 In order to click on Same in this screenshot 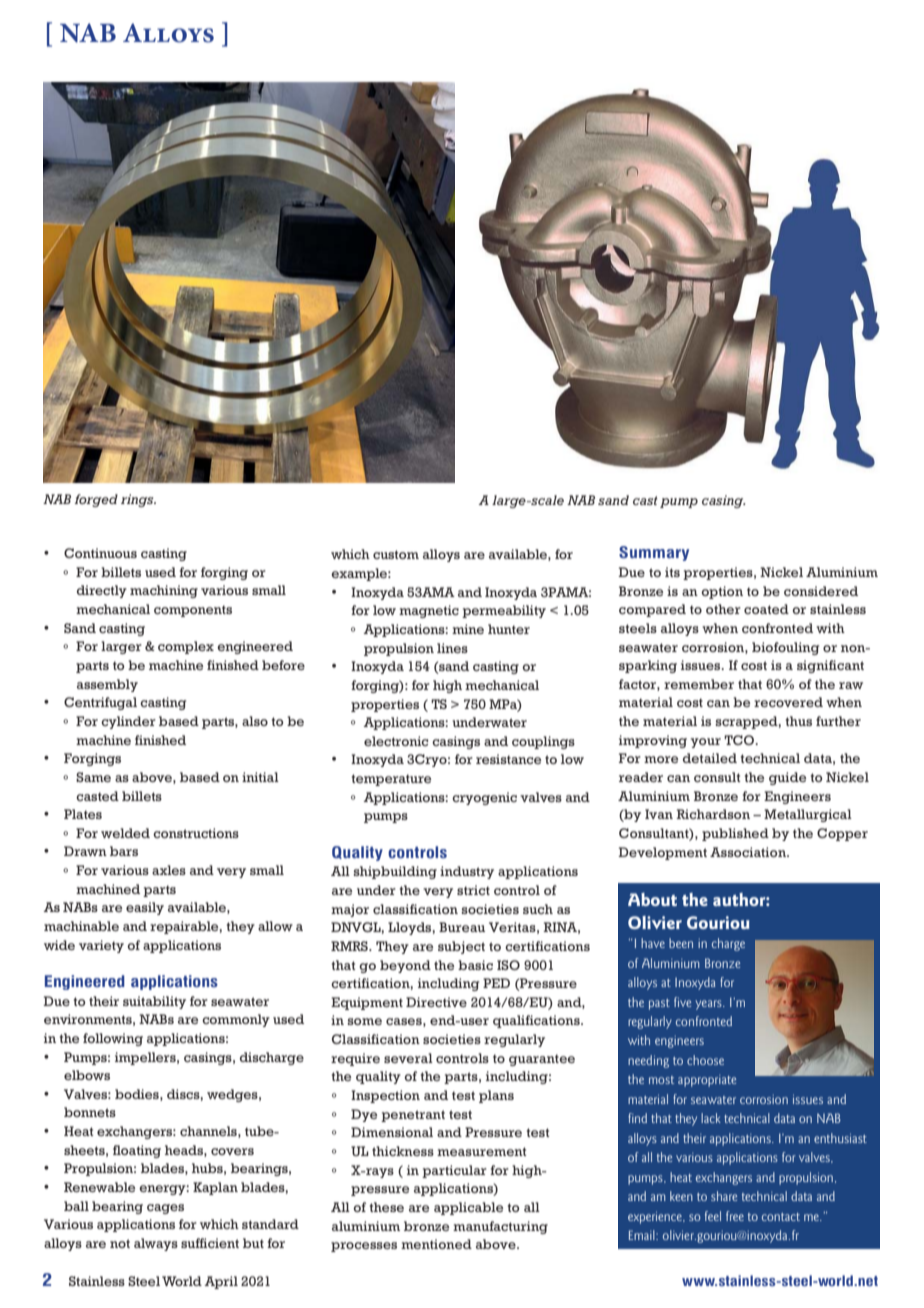, I will do `click(93, 777)`.
